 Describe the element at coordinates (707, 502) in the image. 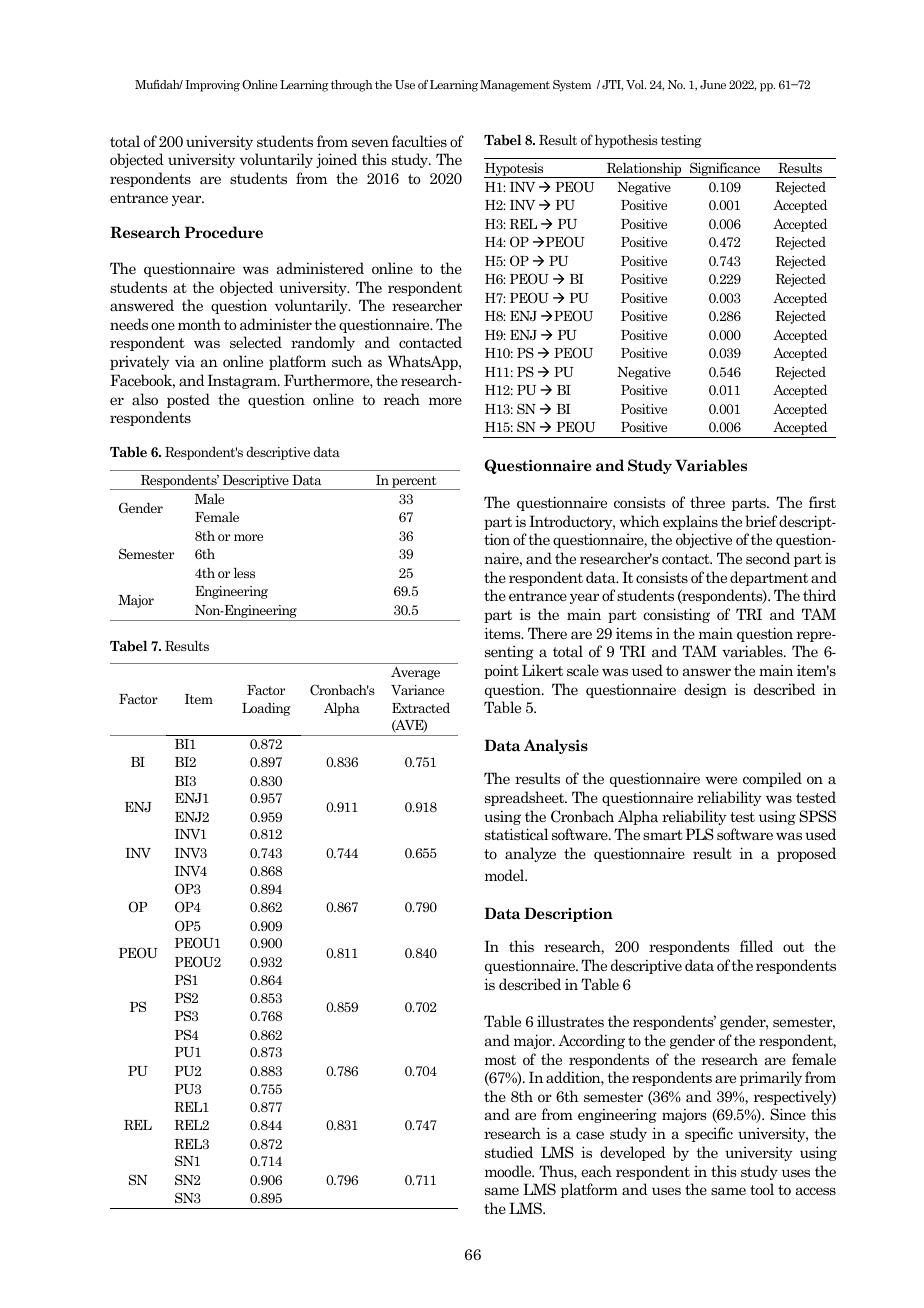

I see `three` at that location.
